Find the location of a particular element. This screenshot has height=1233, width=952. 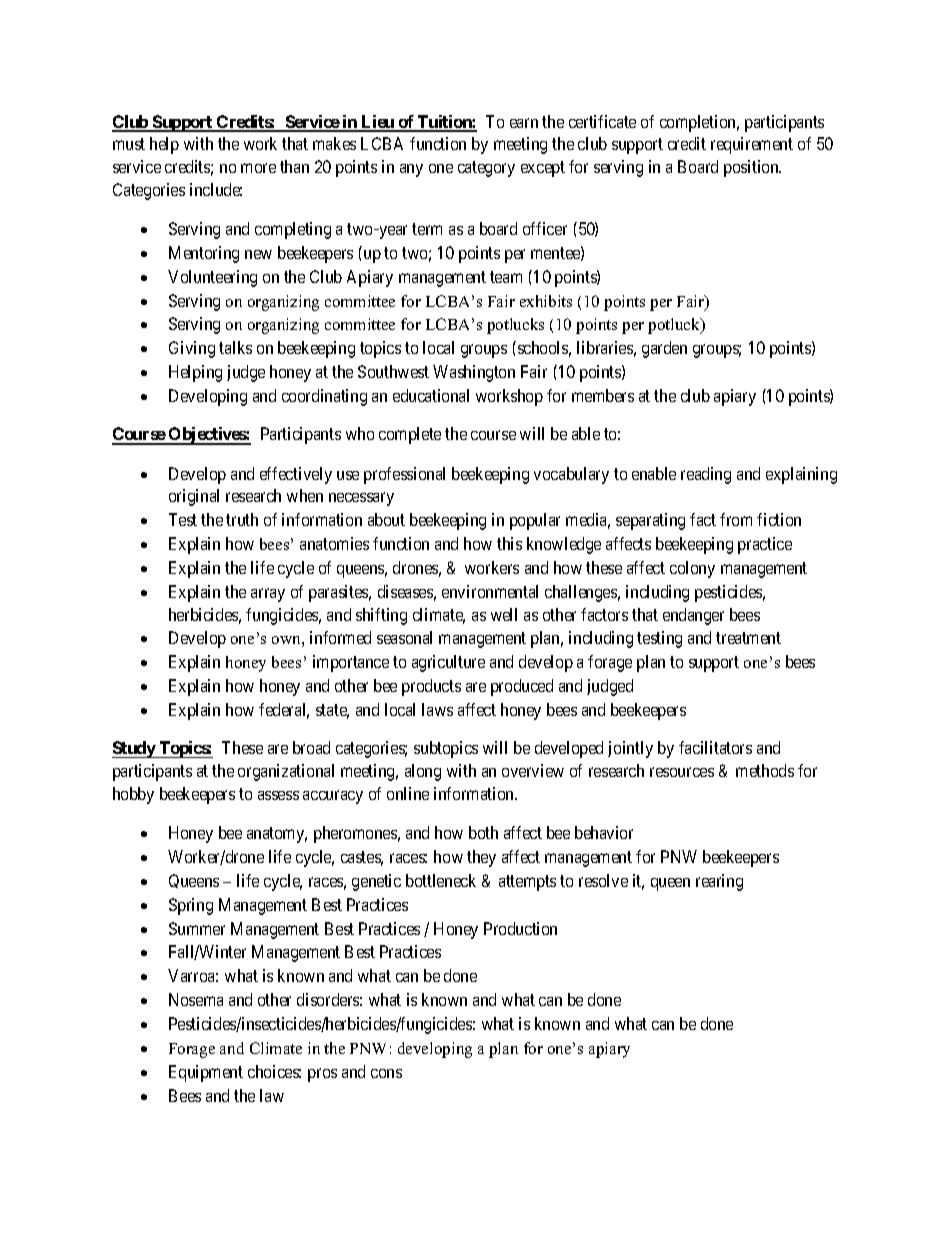

original is located at coordinates (194, 497).
